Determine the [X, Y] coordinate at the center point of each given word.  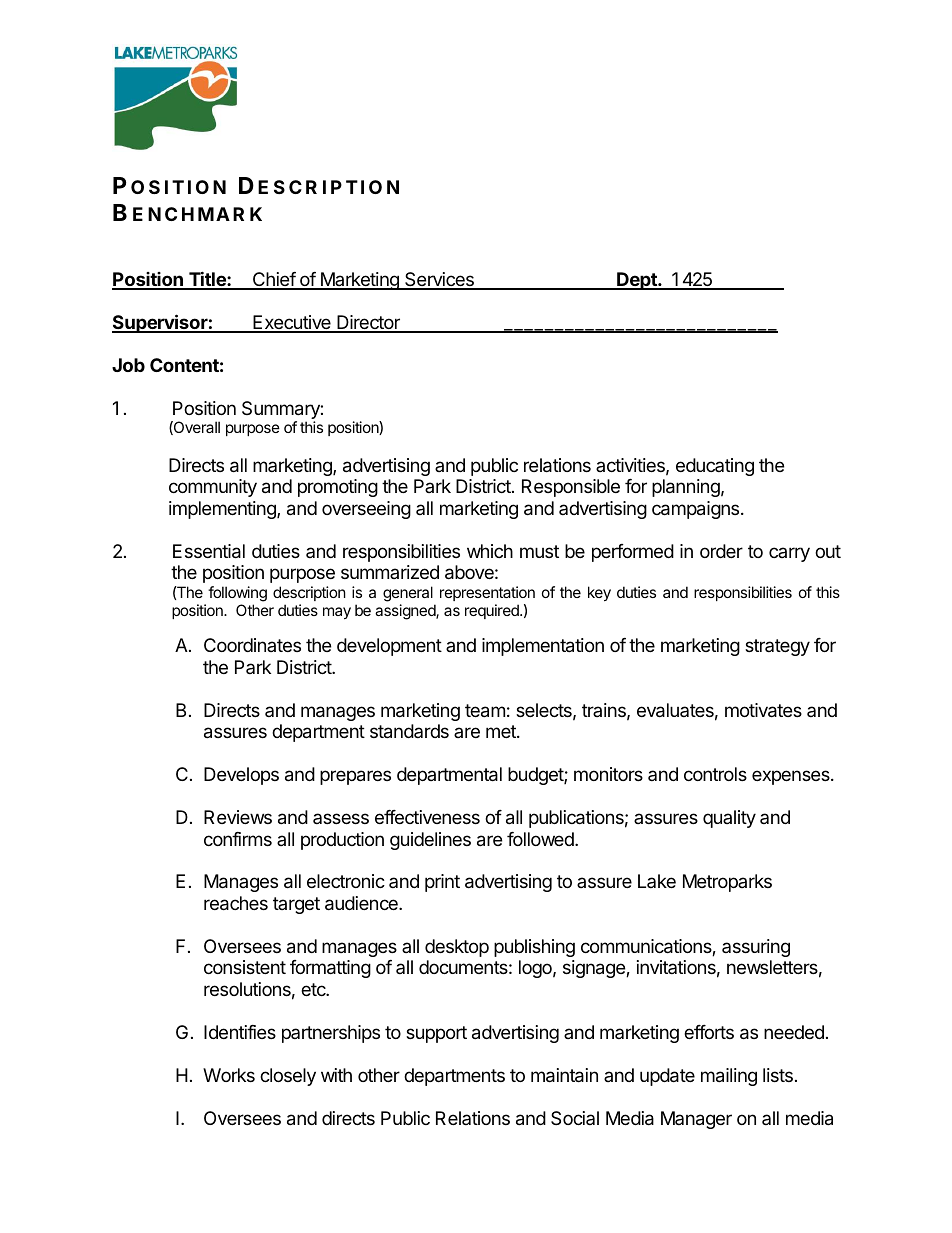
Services [439, 280]
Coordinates [252, 645]
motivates [763, 710]
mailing [729, 1077]
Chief [273, 280]
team [485, 711]
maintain [564, 1075]
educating [715, 467]
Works [229, 1075]
